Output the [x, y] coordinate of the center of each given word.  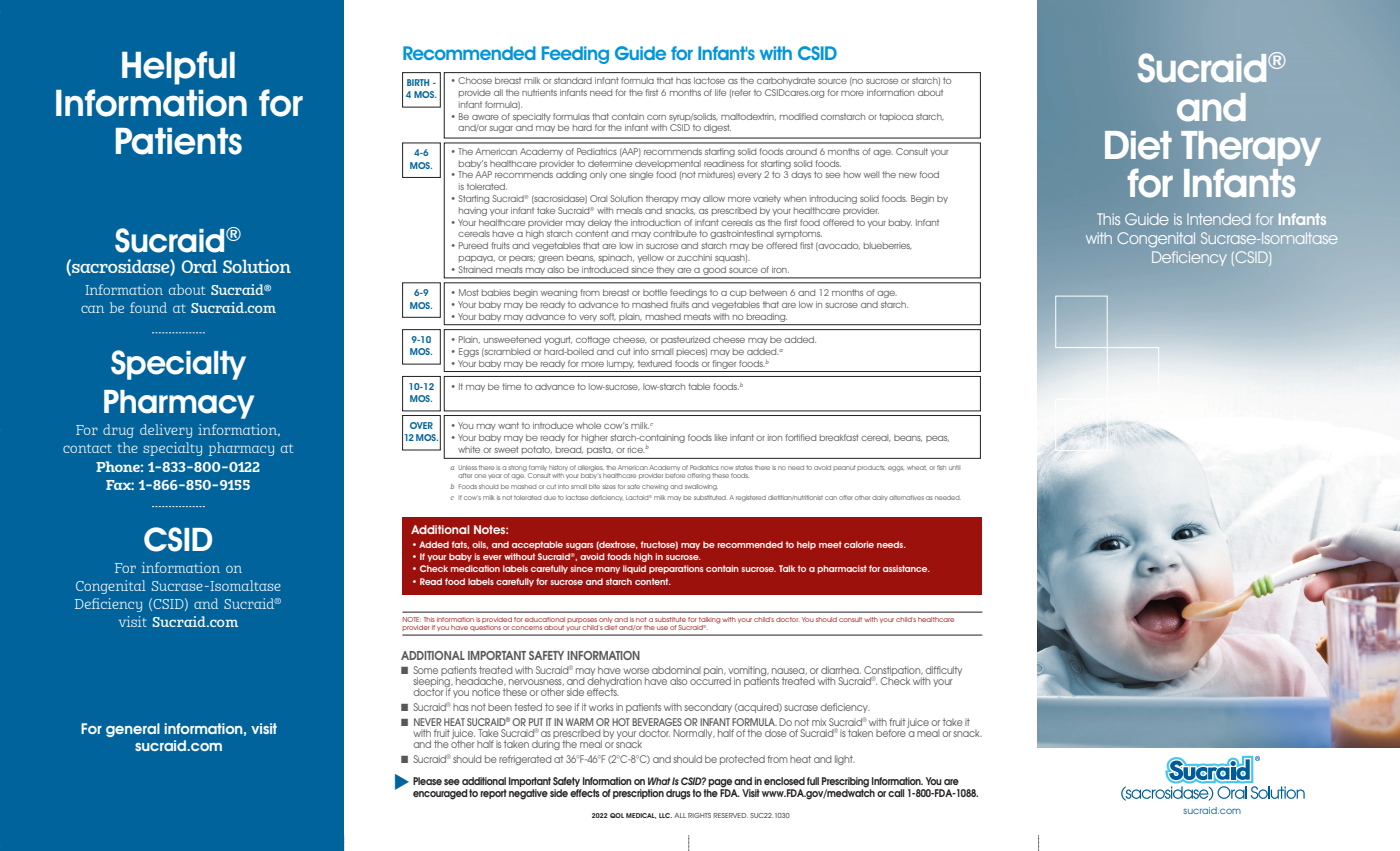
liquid [634, 569]
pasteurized [685, 340]
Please [427, 781]
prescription [638, 794]
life [720, 92]
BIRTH [418, 82]
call [896, 793]
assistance [906, 568]
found [148, 307]
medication [475, 568]
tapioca [896, 117]
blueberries [888, 246]
